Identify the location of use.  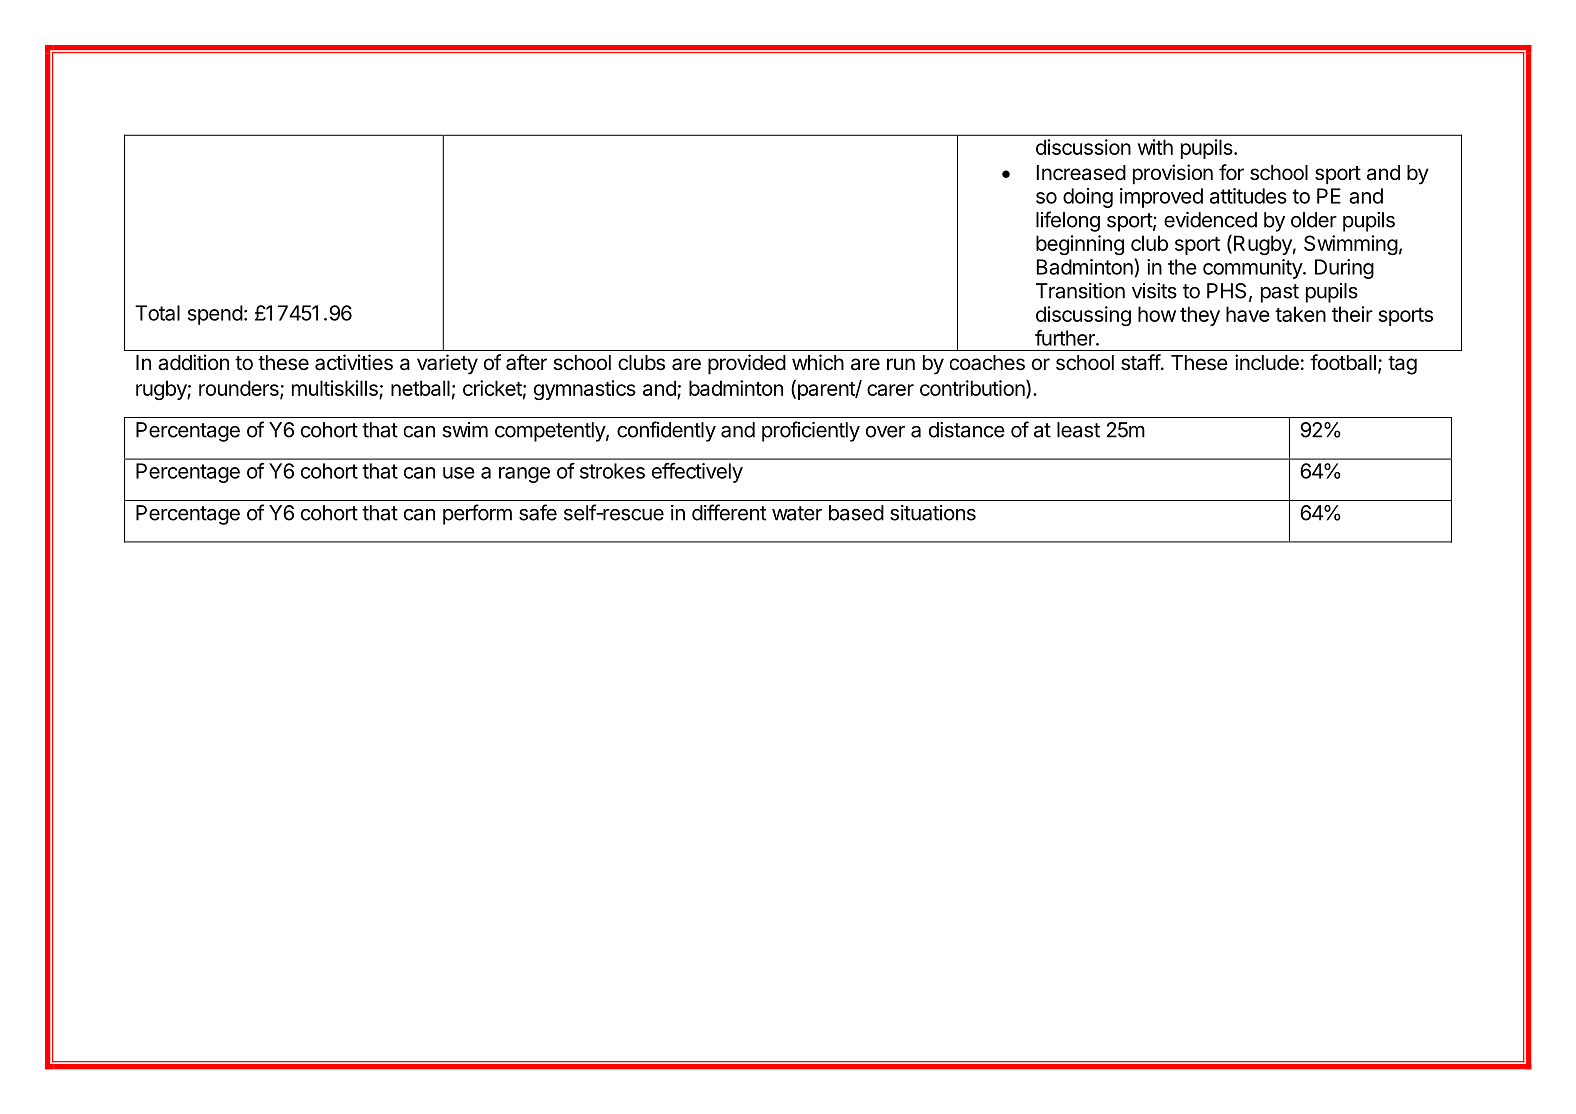
(459, 473).
